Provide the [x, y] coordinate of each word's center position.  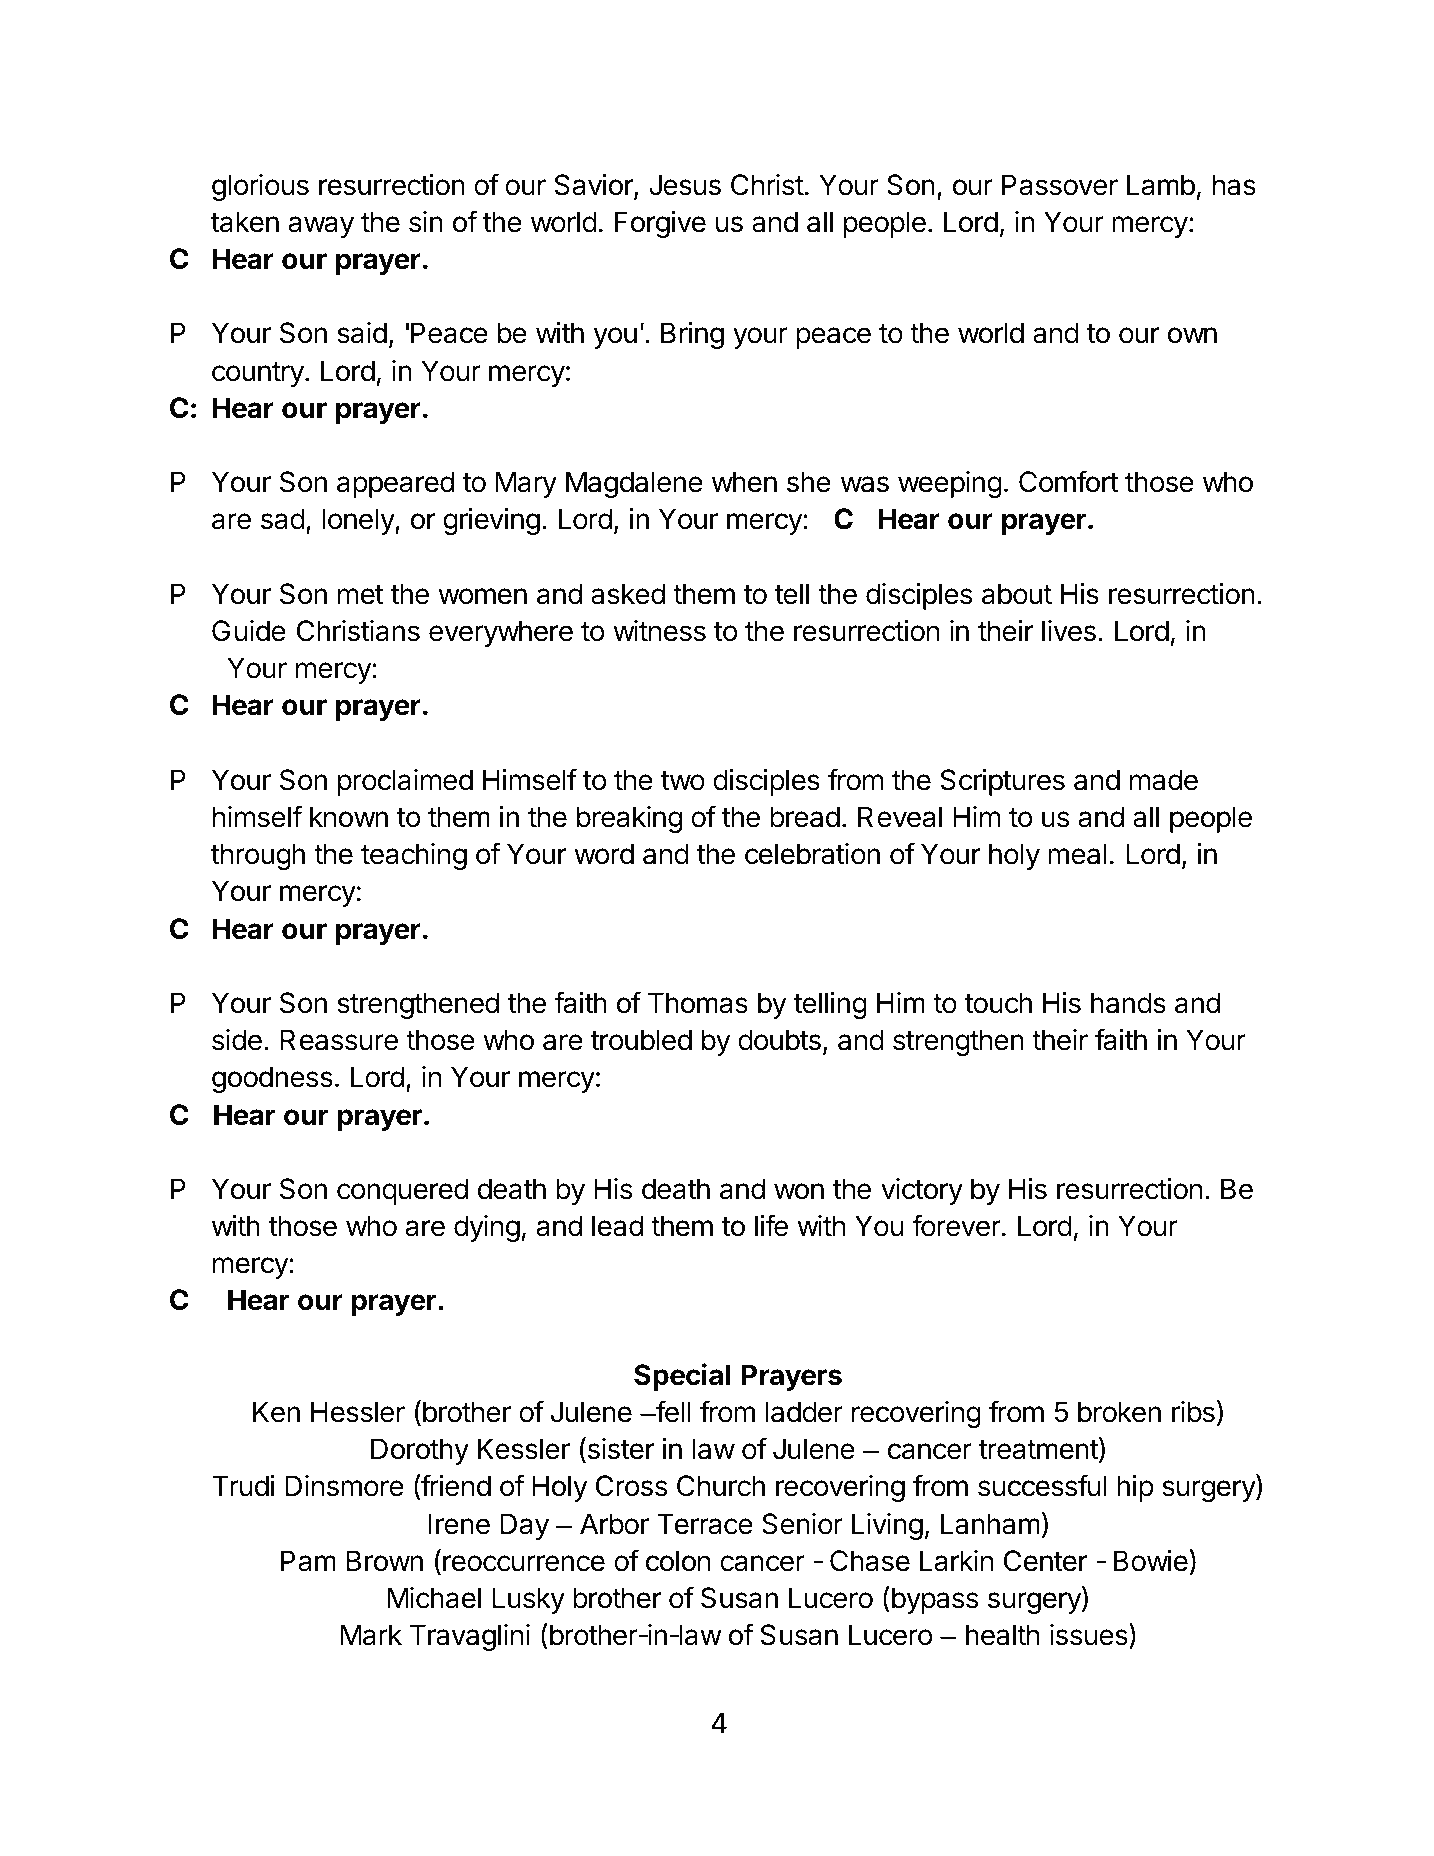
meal [1077, 854]
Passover [1060, 185]
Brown [384, 1561]
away [321, 227]
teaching [414, 856]
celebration [812, 854]
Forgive [660, 224]
